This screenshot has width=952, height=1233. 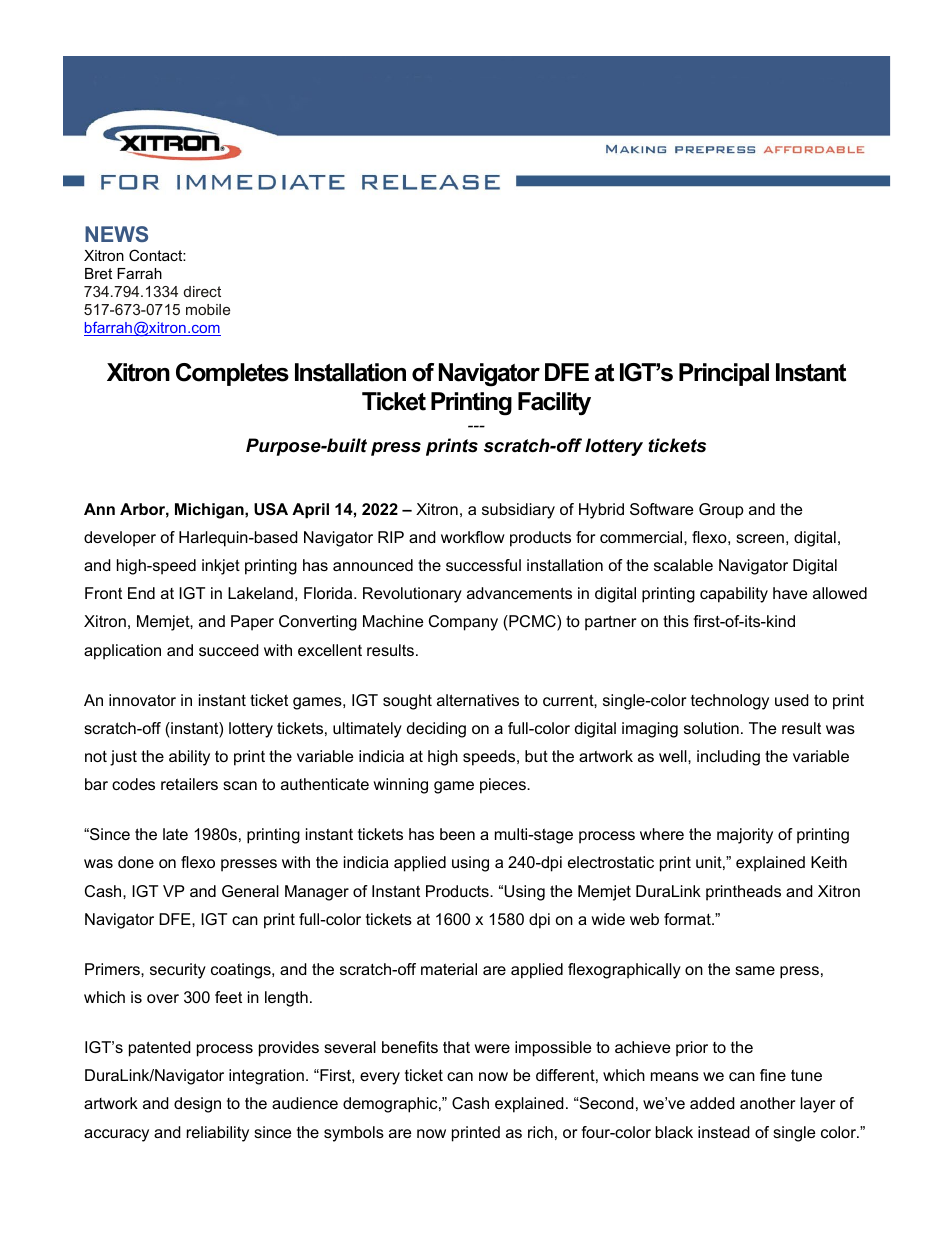 I want to click on another, so click(x=767, y=1103).
